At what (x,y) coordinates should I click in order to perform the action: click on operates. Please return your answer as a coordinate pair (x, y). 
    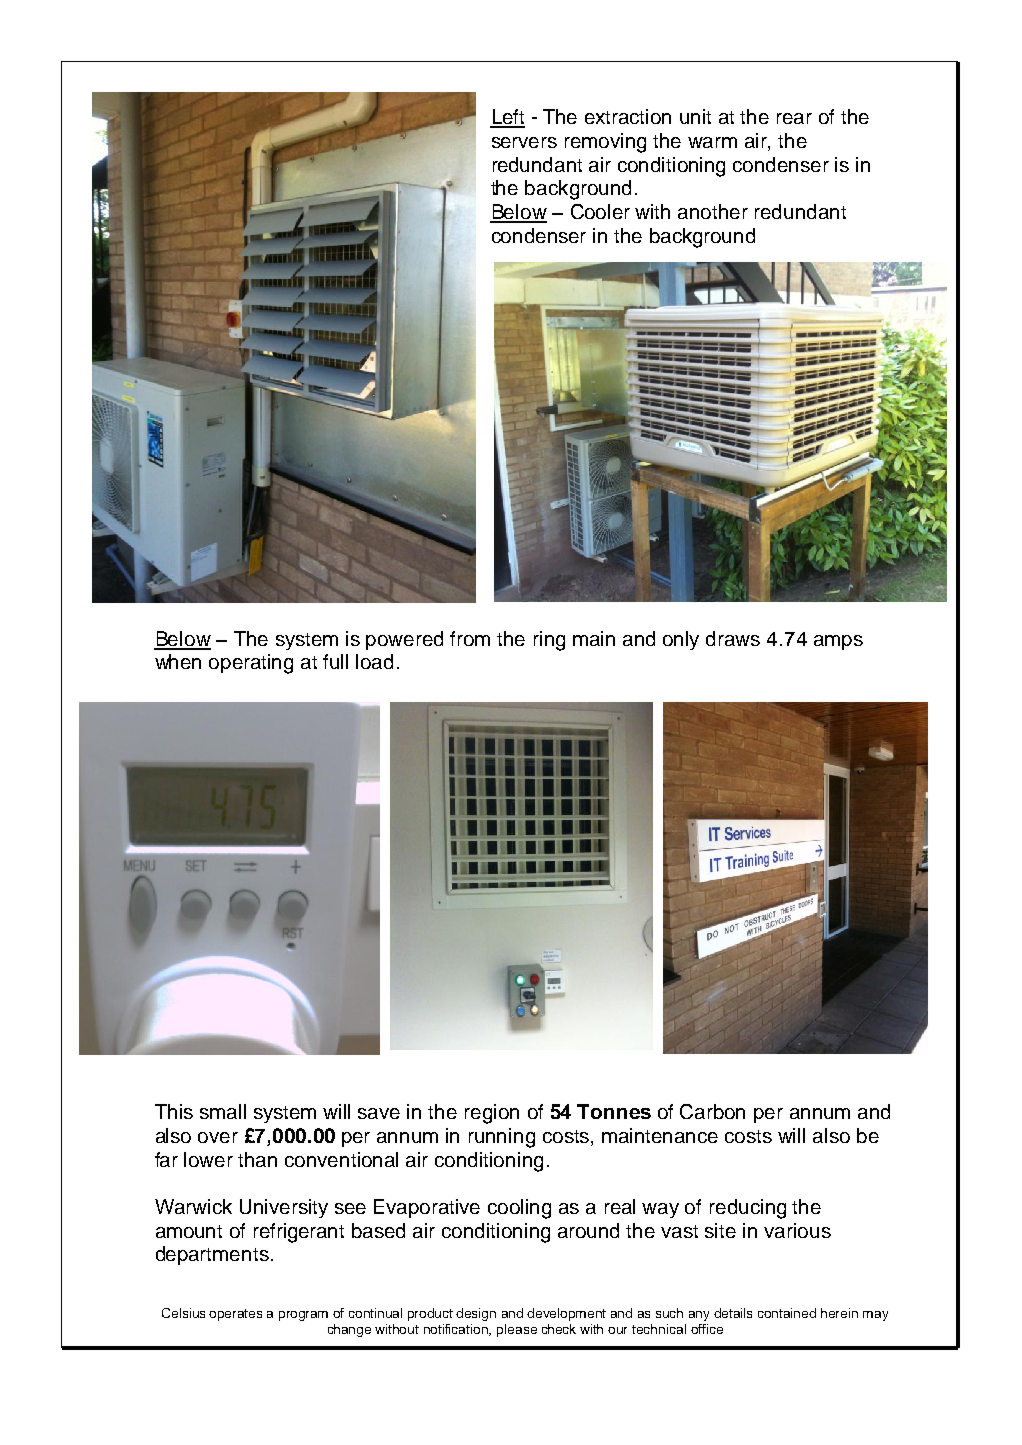
    Looking at the image, I should click on (235, 1315).
